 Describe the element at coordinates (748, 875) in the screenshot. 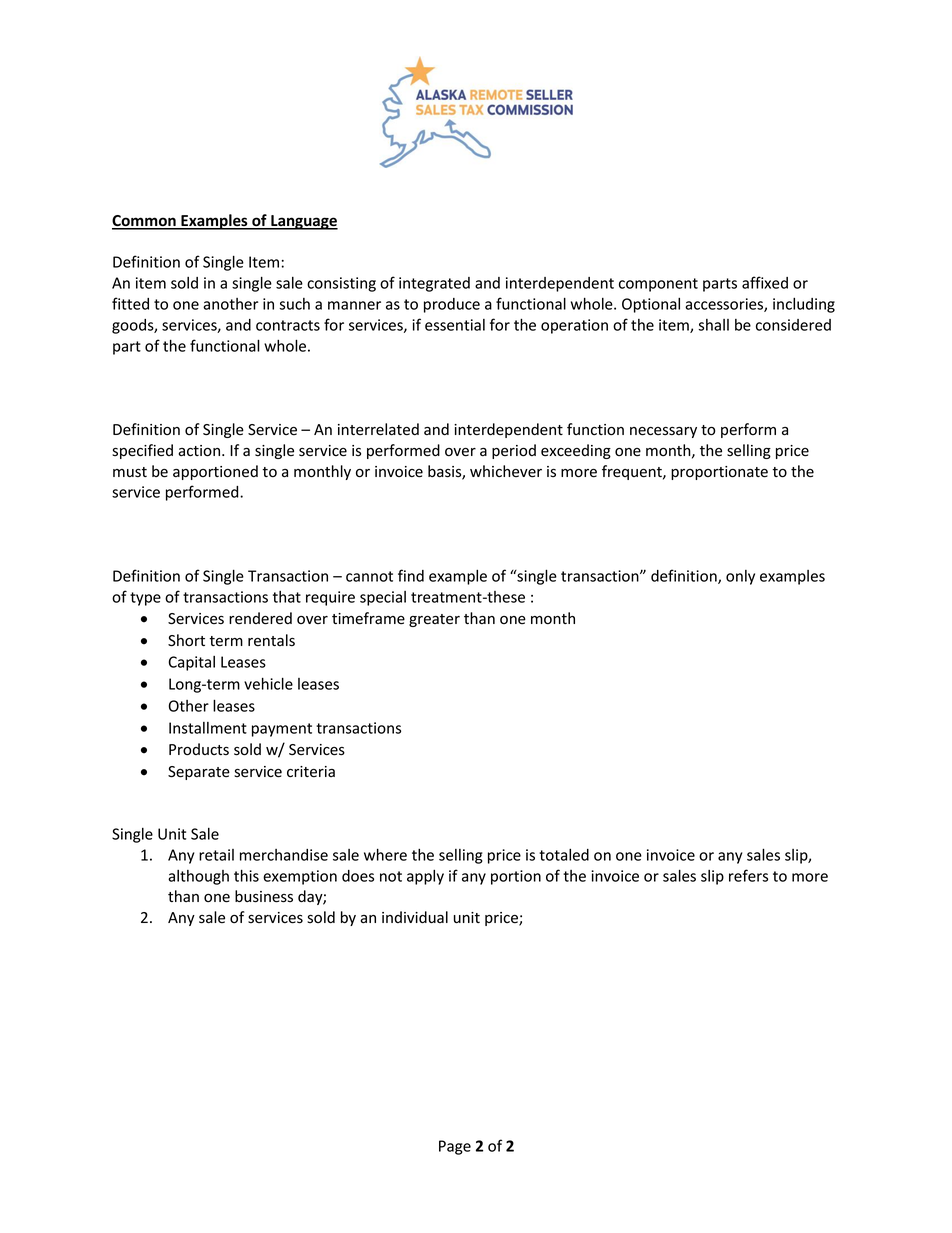

I see `refers` at that location.
